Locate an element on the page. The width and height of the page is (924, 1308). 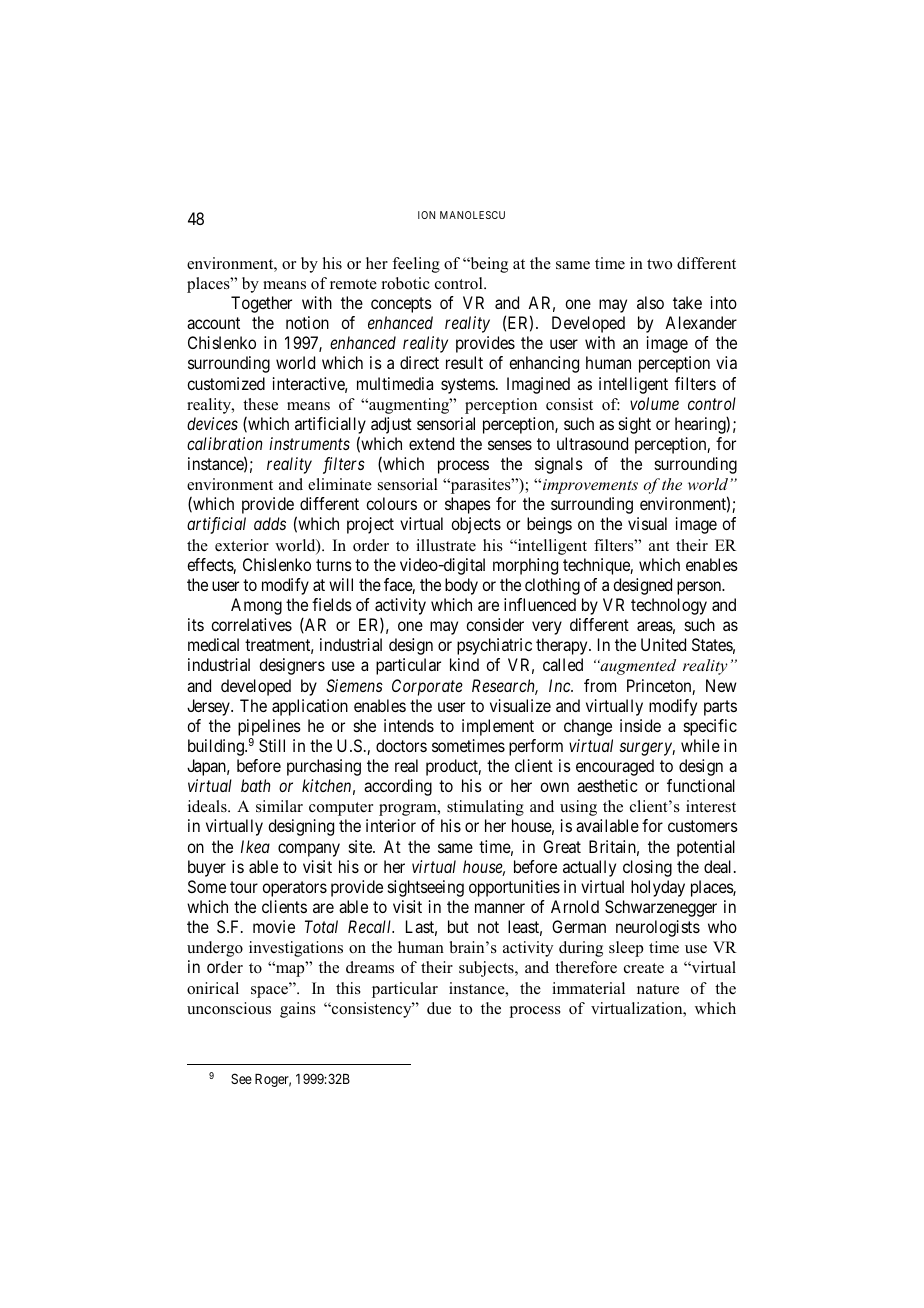
objects is located at coordinates (476, 525).
